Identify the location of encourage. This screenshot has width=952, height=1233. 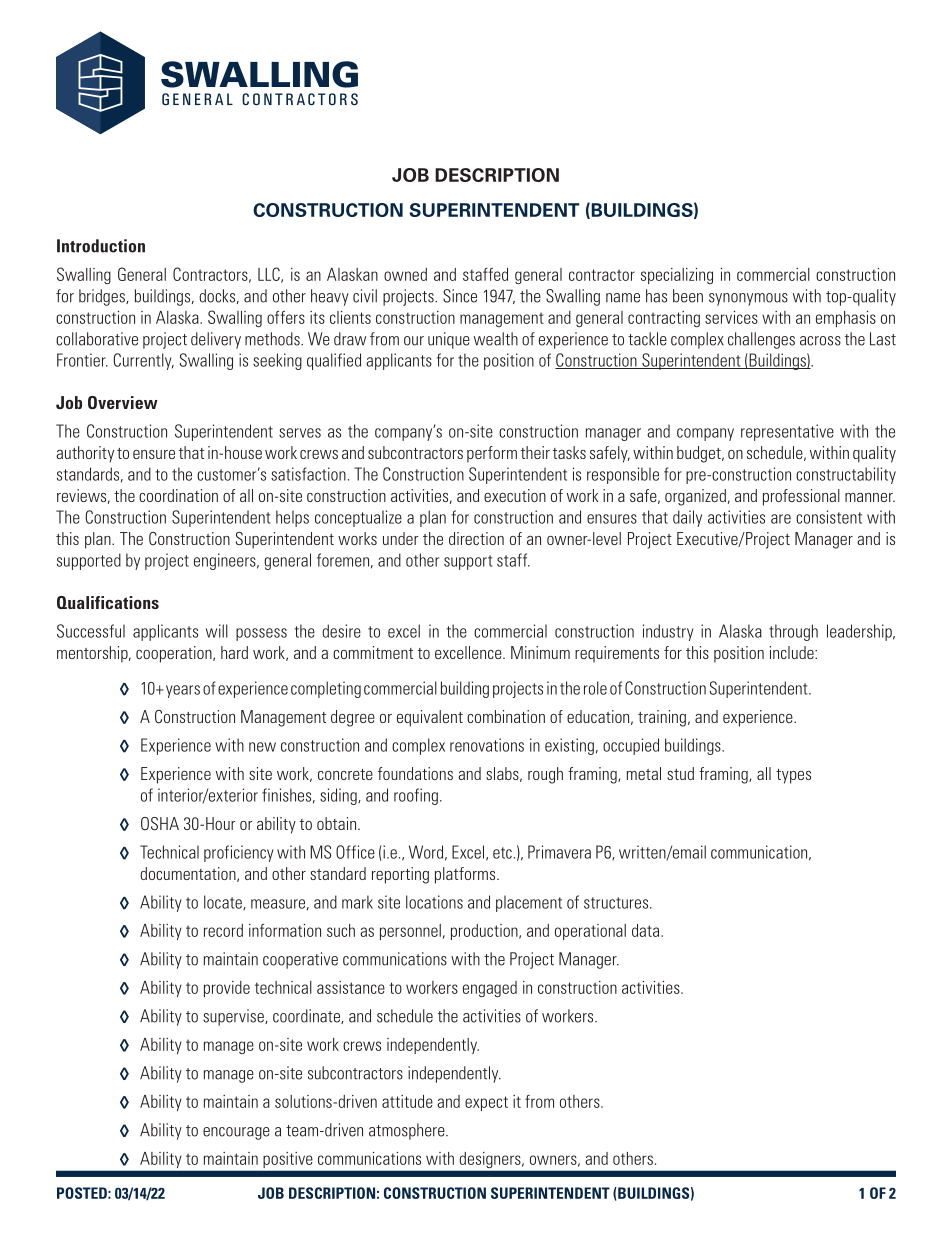
(236, 1133).
